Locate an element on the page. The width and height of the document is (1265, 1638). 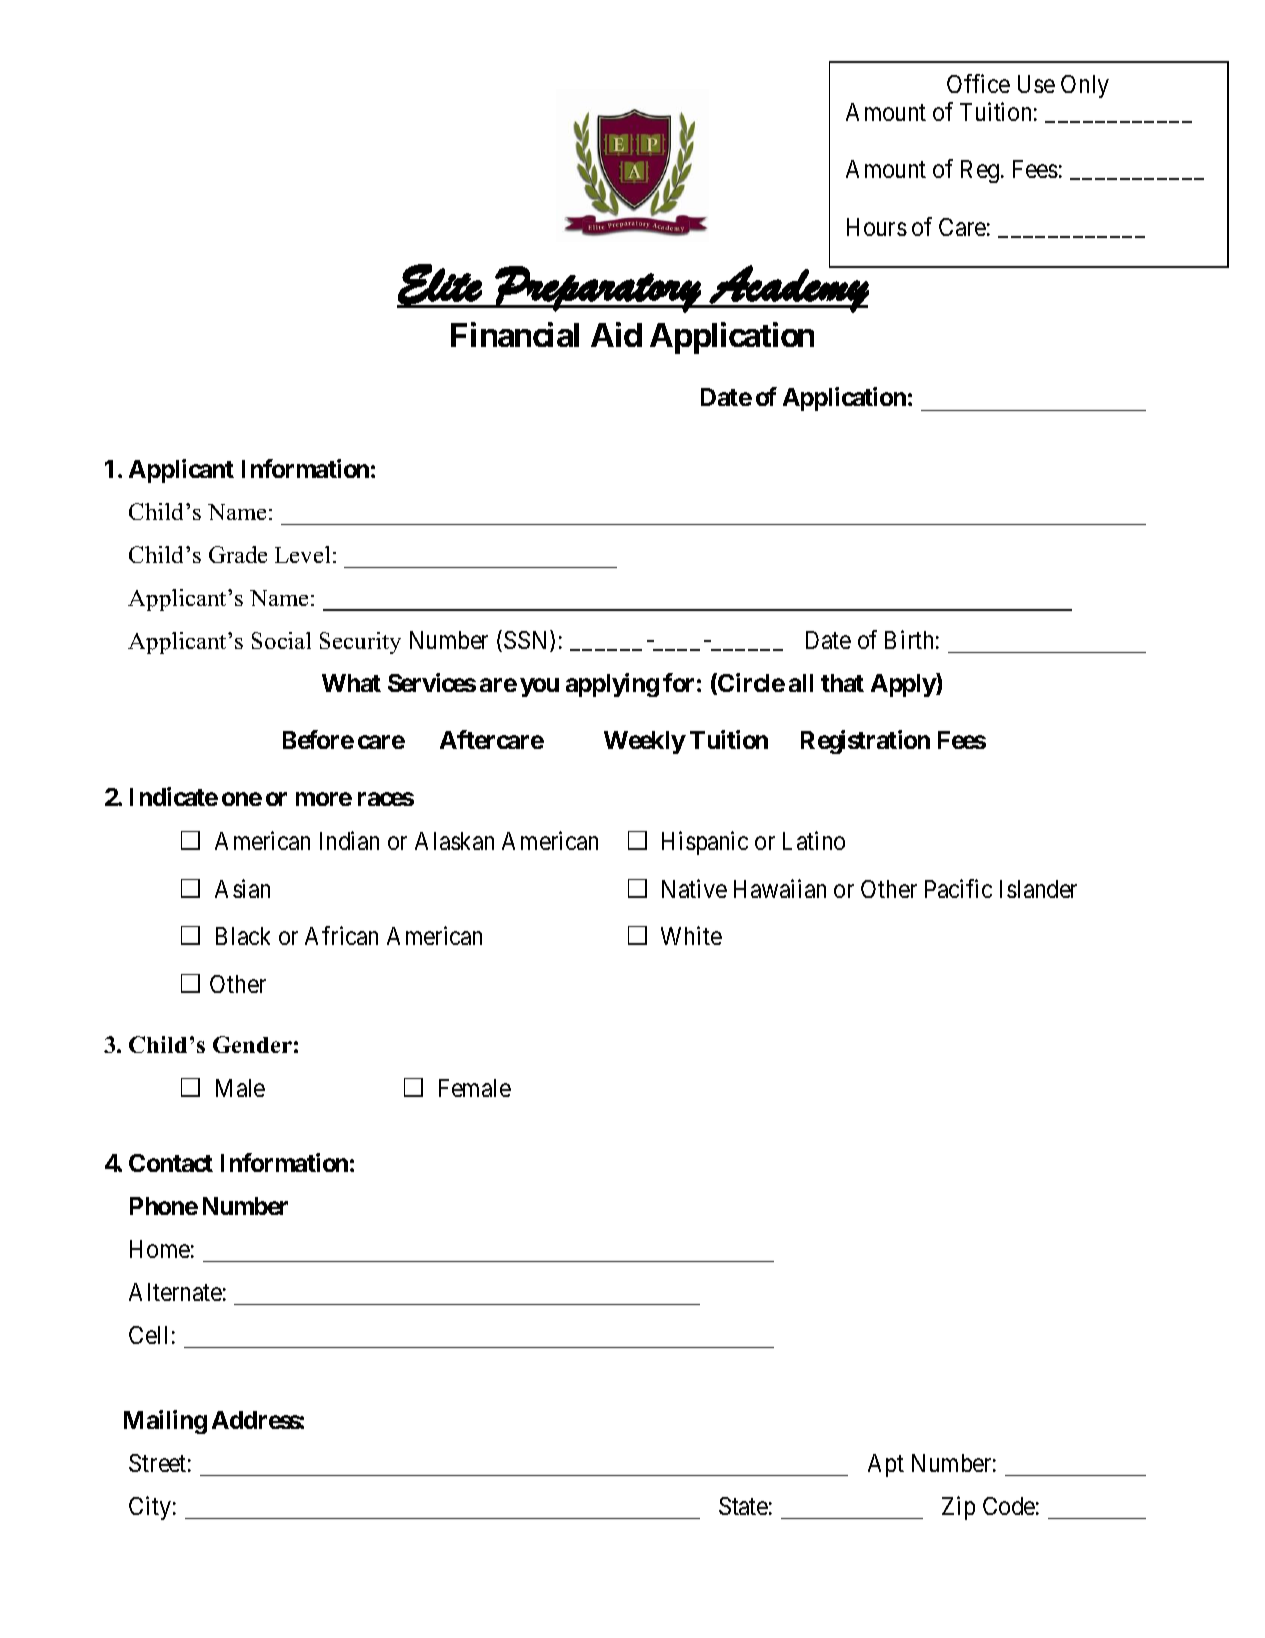
Preparatory is located at coordinates (598, 289).
